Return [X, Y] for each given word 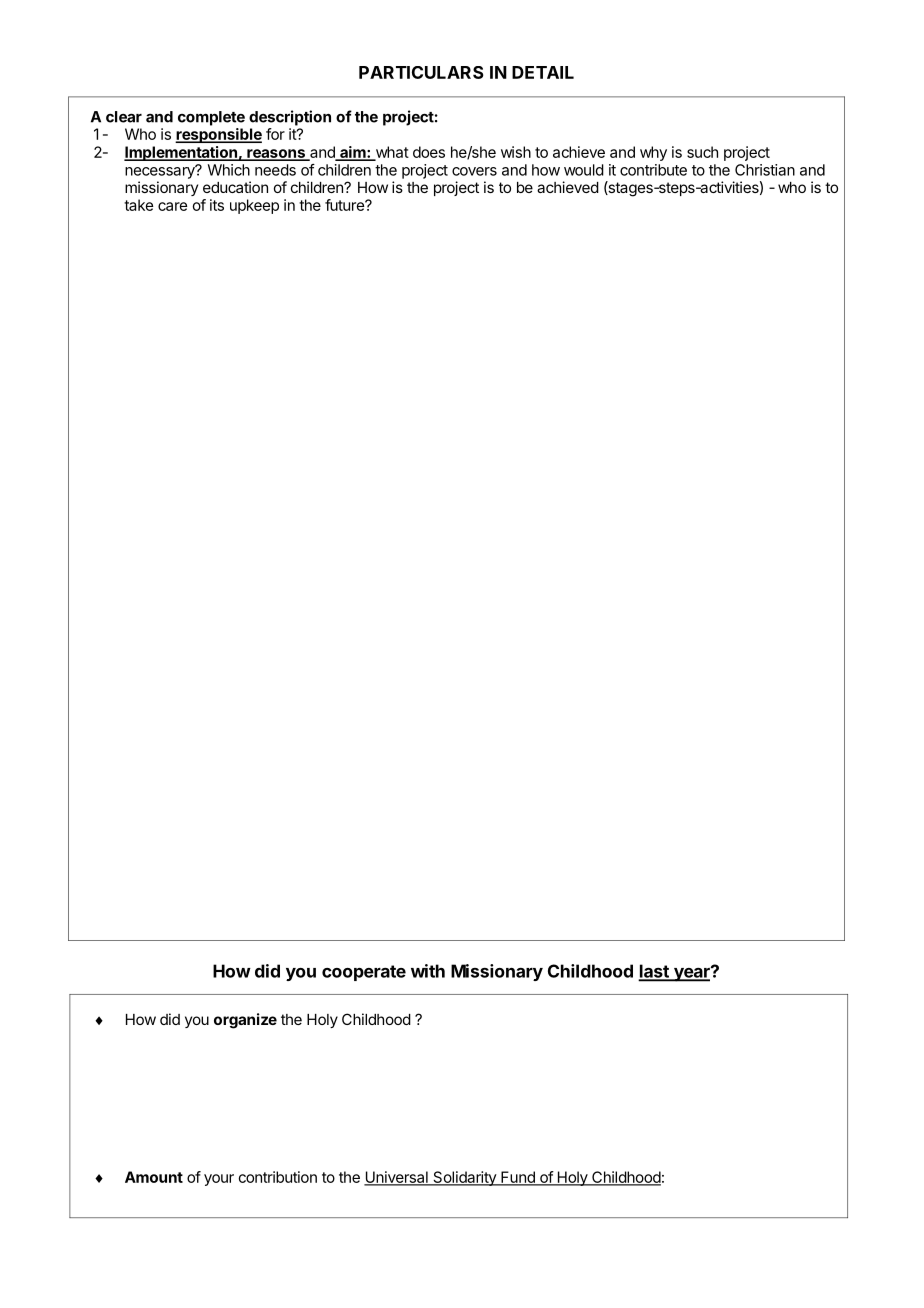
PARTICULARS [421, 72]
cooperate [364, 973]
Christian [765, 170]
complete [211, 118]
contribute [653, 170]
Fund [518, 1178]
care [172, 206]
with [428, 971]
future [345, 205]
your [219, 1180]
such [702, 152]
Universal [397, 1178]
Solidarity [464, 1178]
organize [245, 1021]
